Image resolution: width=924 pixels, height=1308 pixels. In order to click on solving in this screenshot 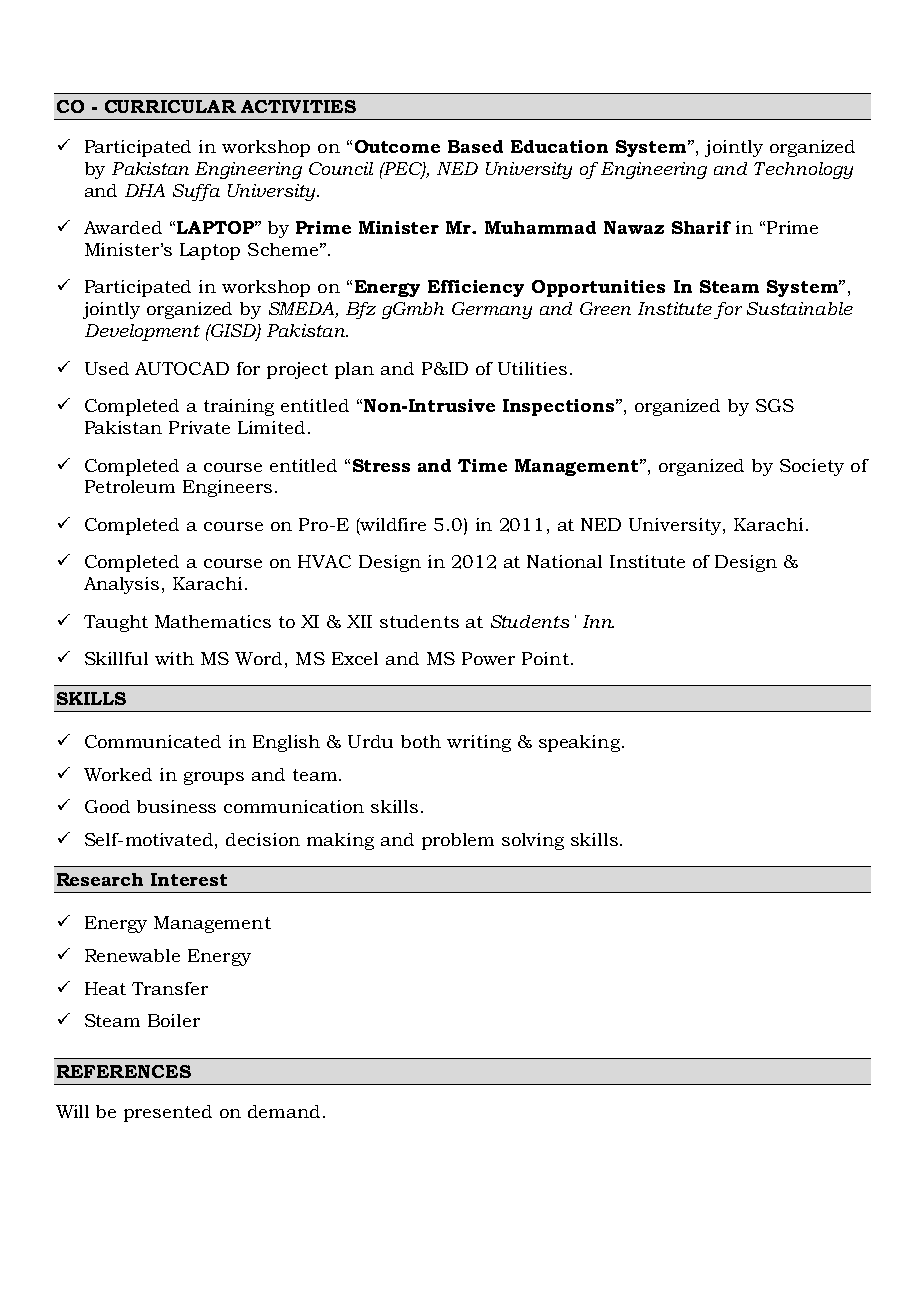, I will do `click(533, 841)`.
